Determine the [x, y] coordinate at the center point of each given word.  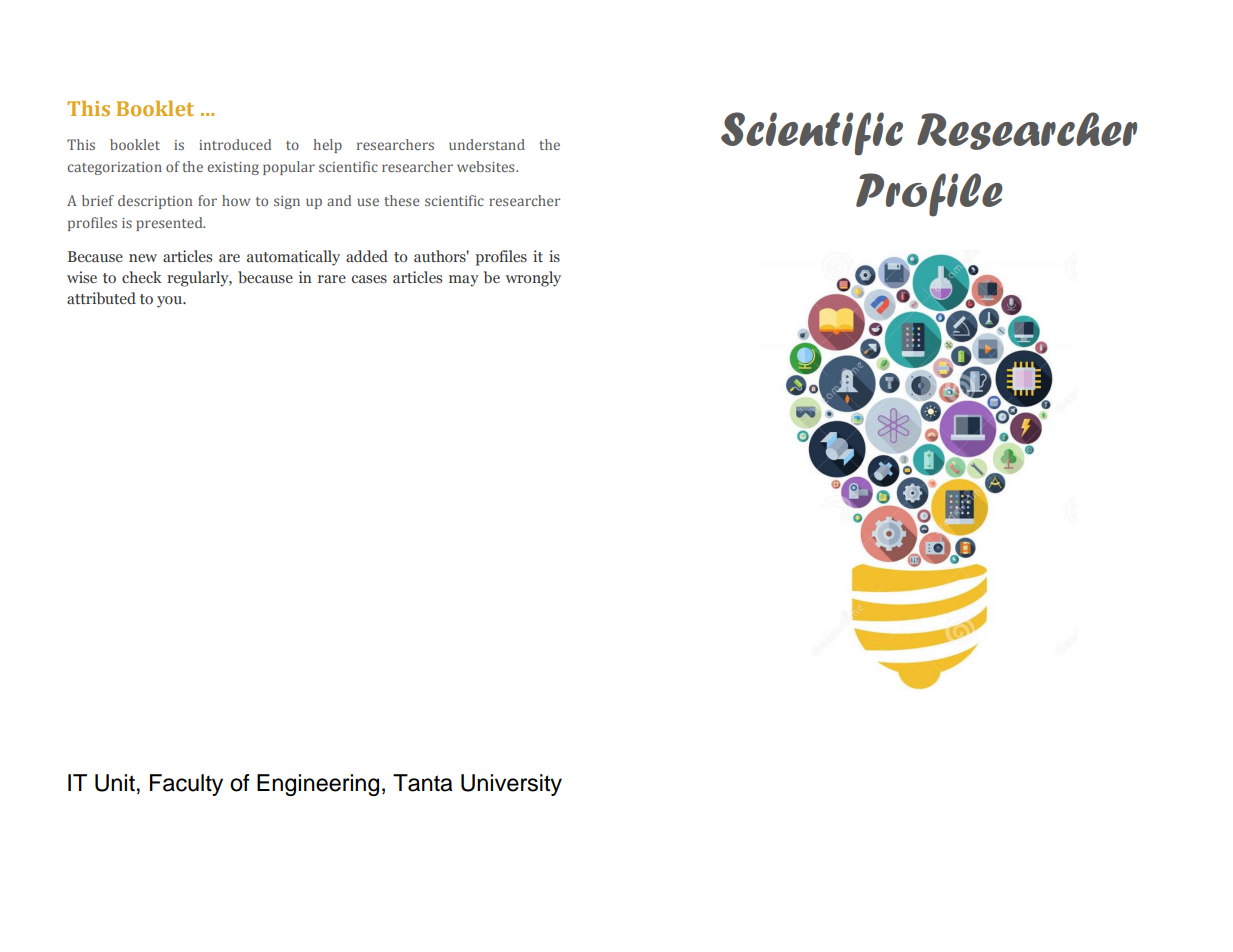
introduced [235, 144]
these [401, 200]
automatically [293, 258]
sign [287, 202]
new [143, 258]
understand [487, 144]
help [328, 146]
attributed [101, 298]
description [155, 202]
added [367, 256]
